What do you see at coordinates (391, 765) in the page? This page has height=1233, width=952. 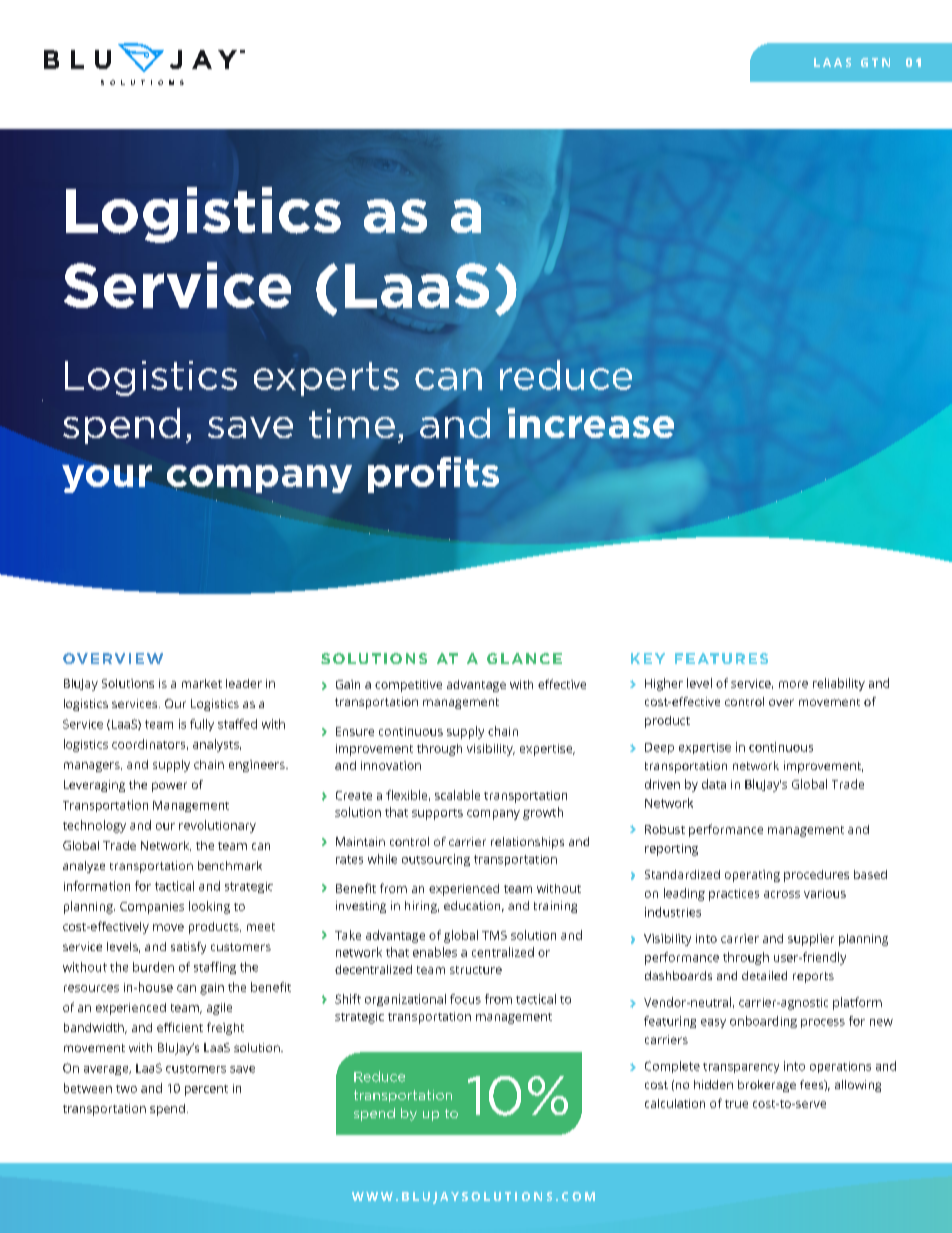 I see `innovation` at bounding box center [391, 765].
